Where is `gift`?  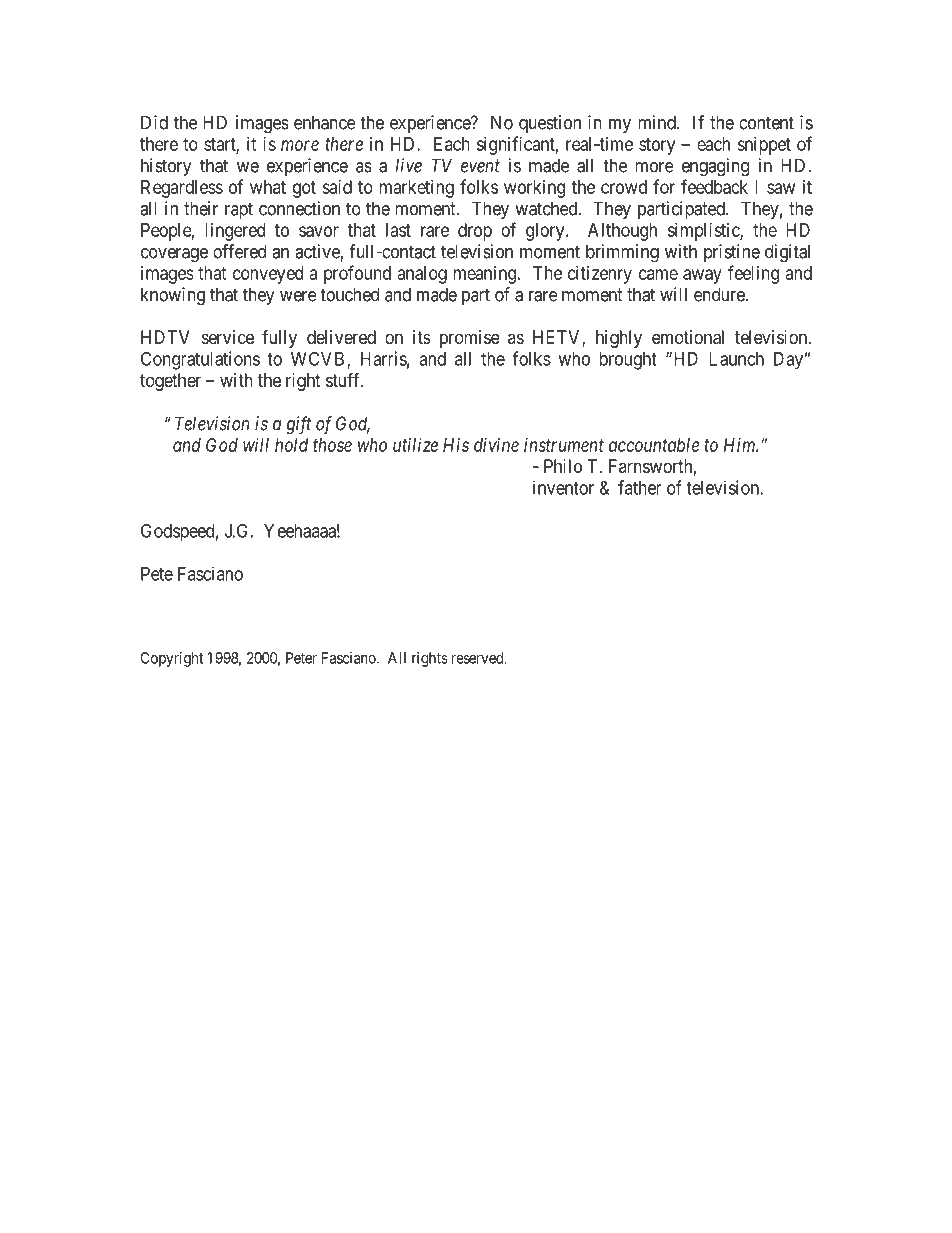
gift is located at coordinates (298, 425).
